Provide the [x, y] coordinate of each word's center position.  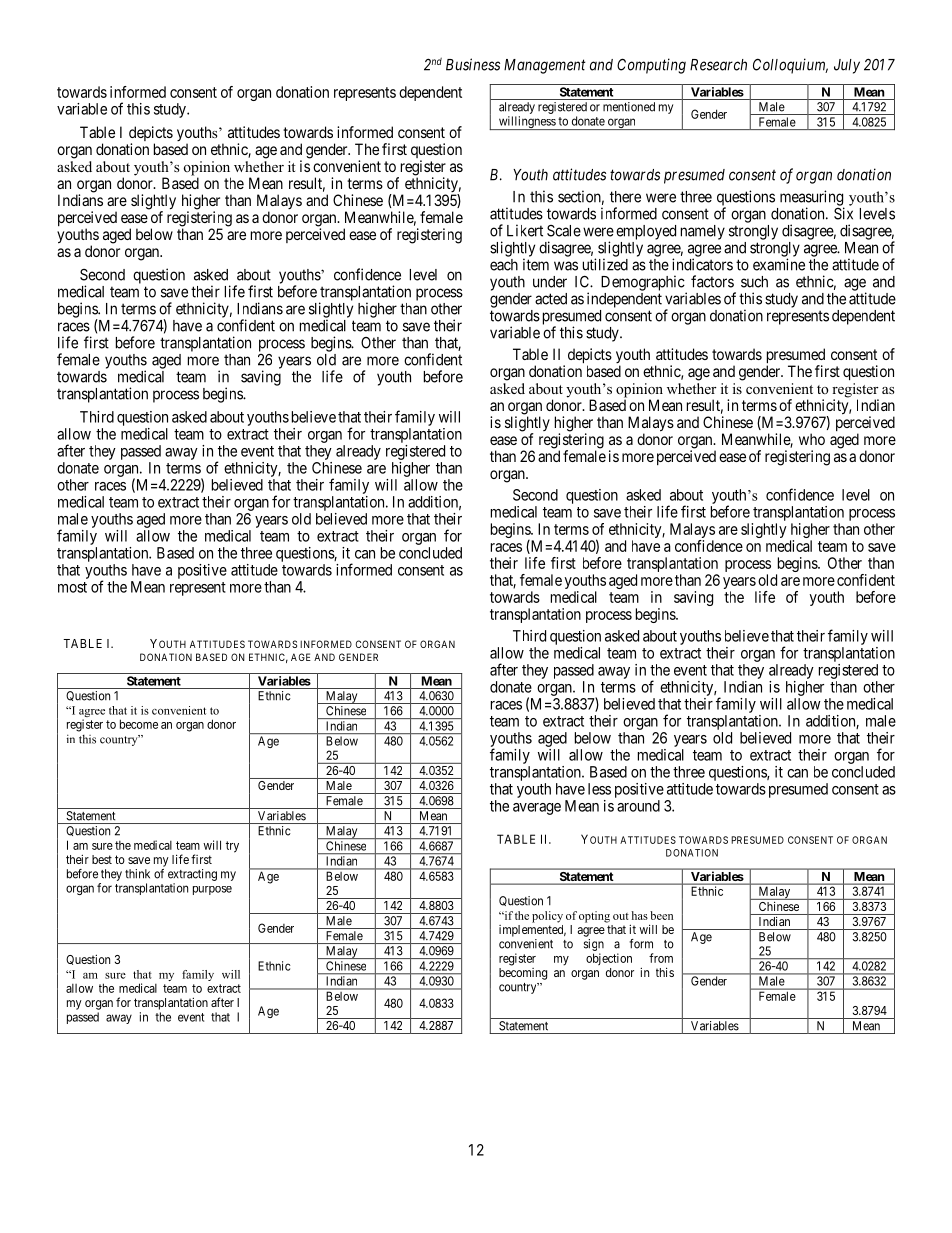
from [661, 958]
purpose [212, 890]
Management [545, 66]
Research [718, 65]
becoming [523, 974]
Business [473, 64]
